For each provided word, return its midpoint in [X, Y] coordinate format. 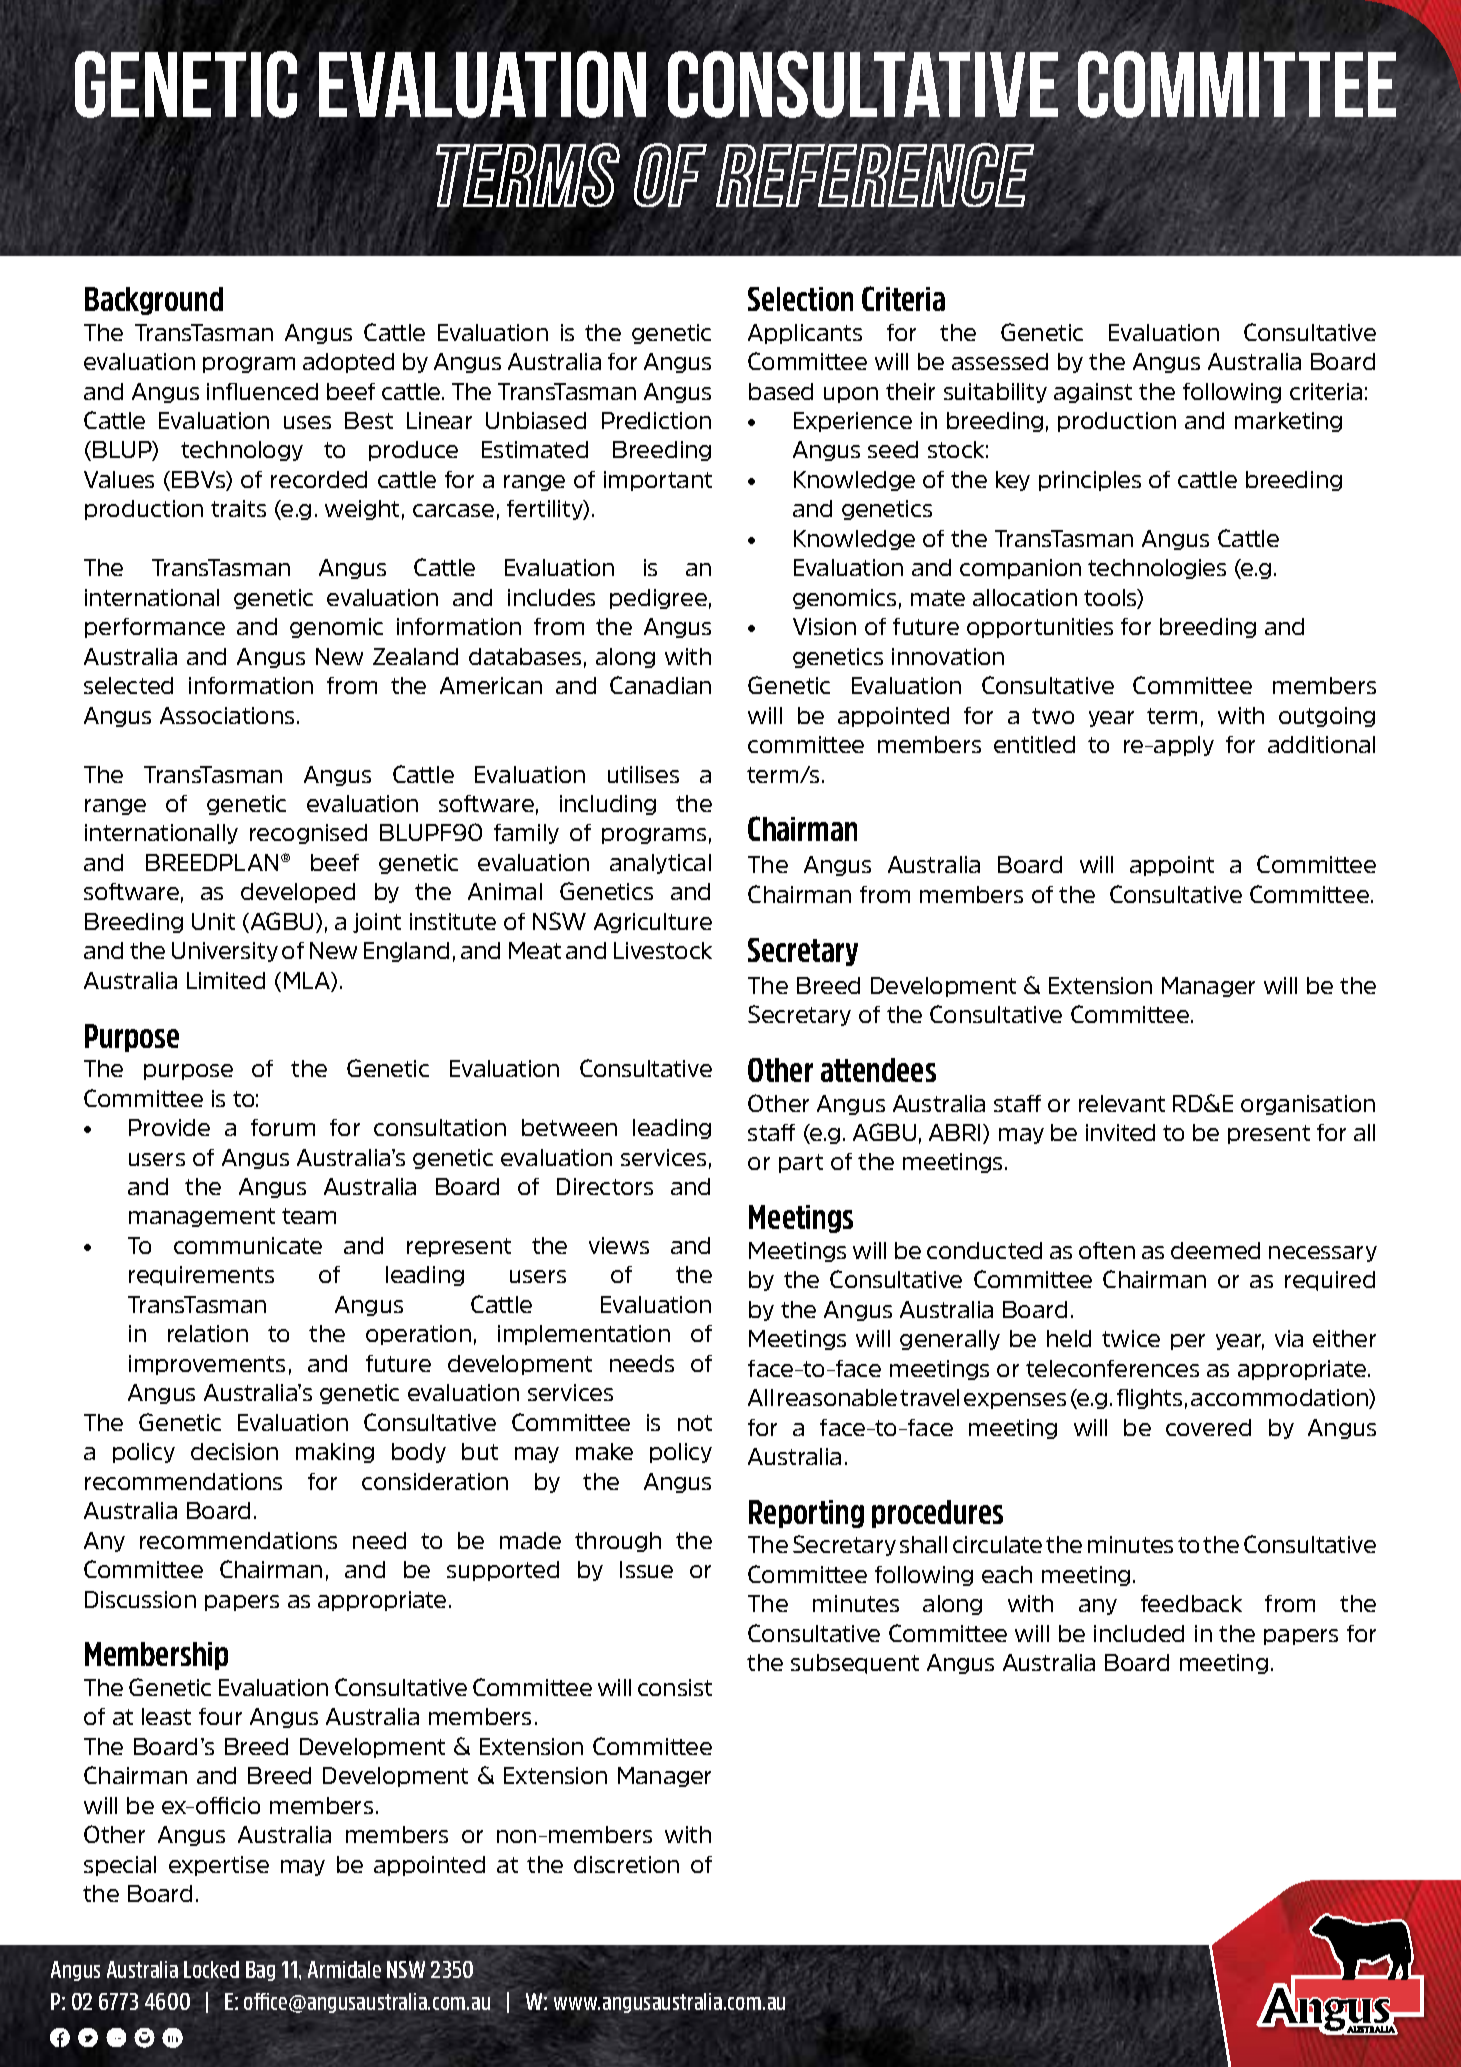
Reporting [806, 1514]
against [1093, 393]
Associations [227, 715]
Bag [260, 1971]
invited [1120, 1132]
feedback [1191, 1603]
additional [1321, 744]
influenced [262, 391]
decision [234, 1451]
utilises [643, 774]
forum [283, 1127]
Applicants [805, 334]
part [801, 1163]
